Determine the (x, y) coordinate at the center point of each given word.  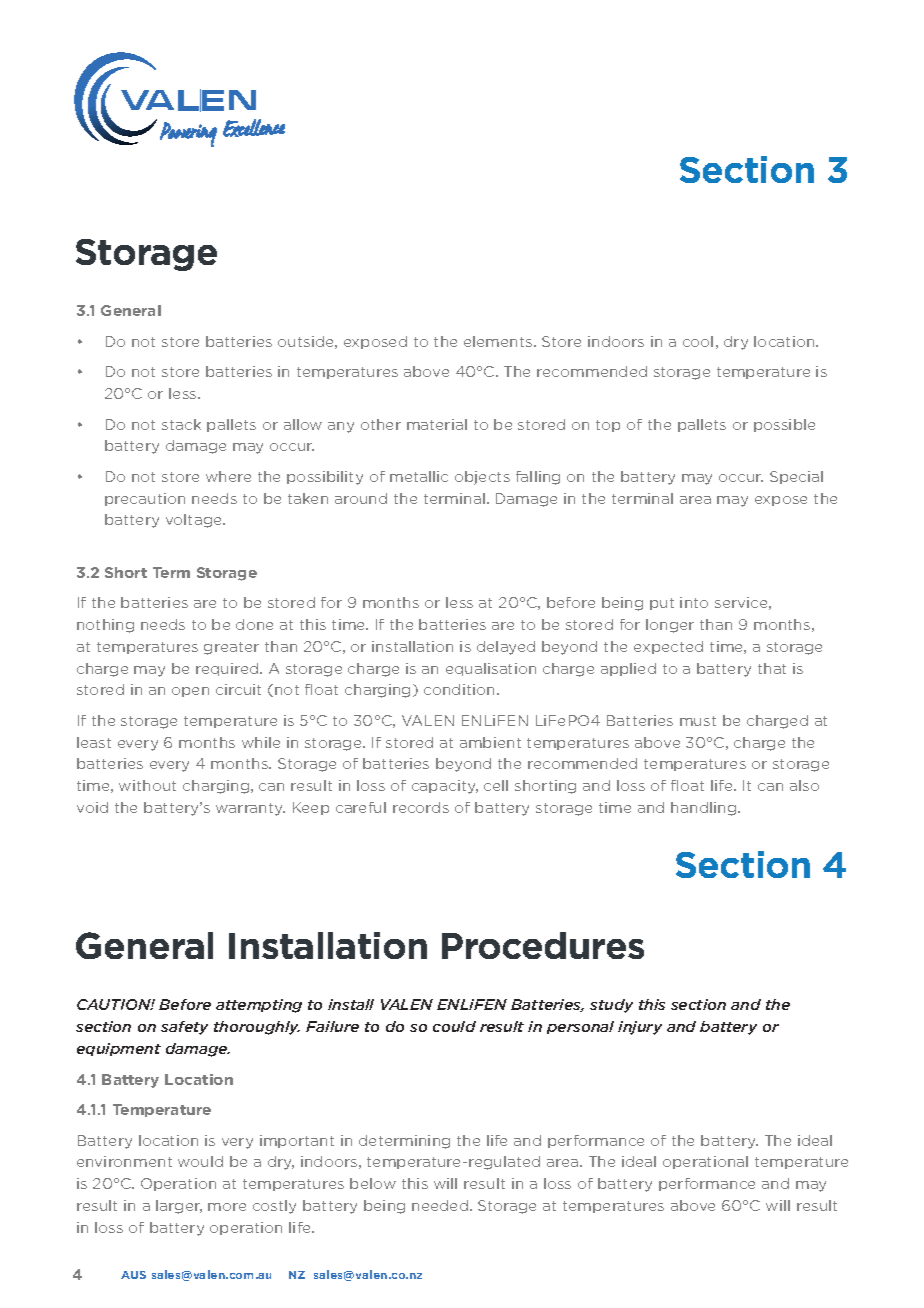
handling (705, 809)
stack (181, 424)
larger (179, 1207)
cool (698, 341)
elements (499, 341)
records (421, 807)
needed (440, 1205)
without (147, 785)
